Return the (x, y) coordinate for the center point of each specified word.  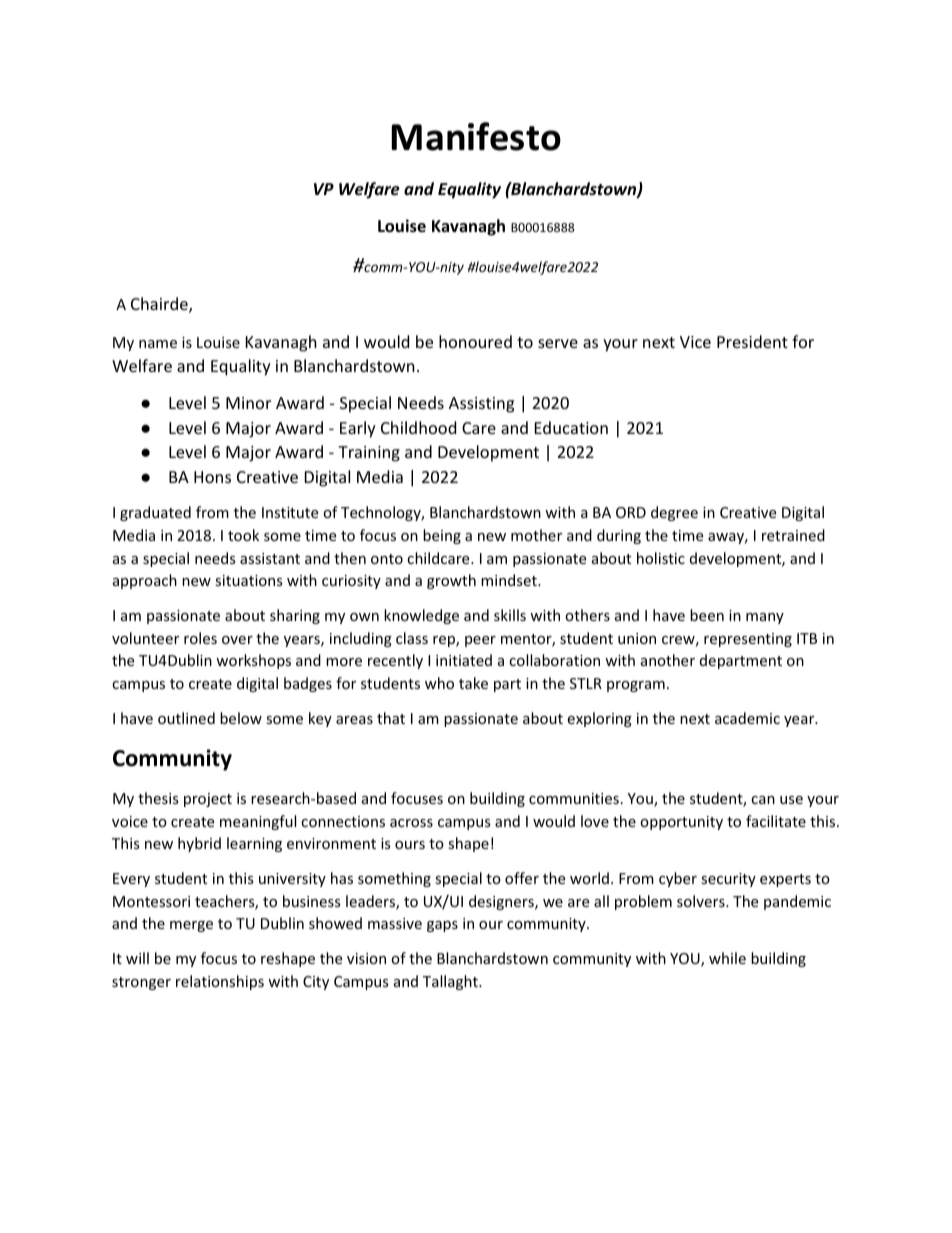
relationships (220, 982)
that (391, 718)
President (752, 341)
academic (747, 718)
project (208, 800)
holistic (661, 558)
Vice (695, 342)
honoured (475, 341)
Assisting (481, 405)
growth (451, 581)
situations (249, 580)
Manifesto (476, 136)
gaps (442, 926)
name (158, 344)
